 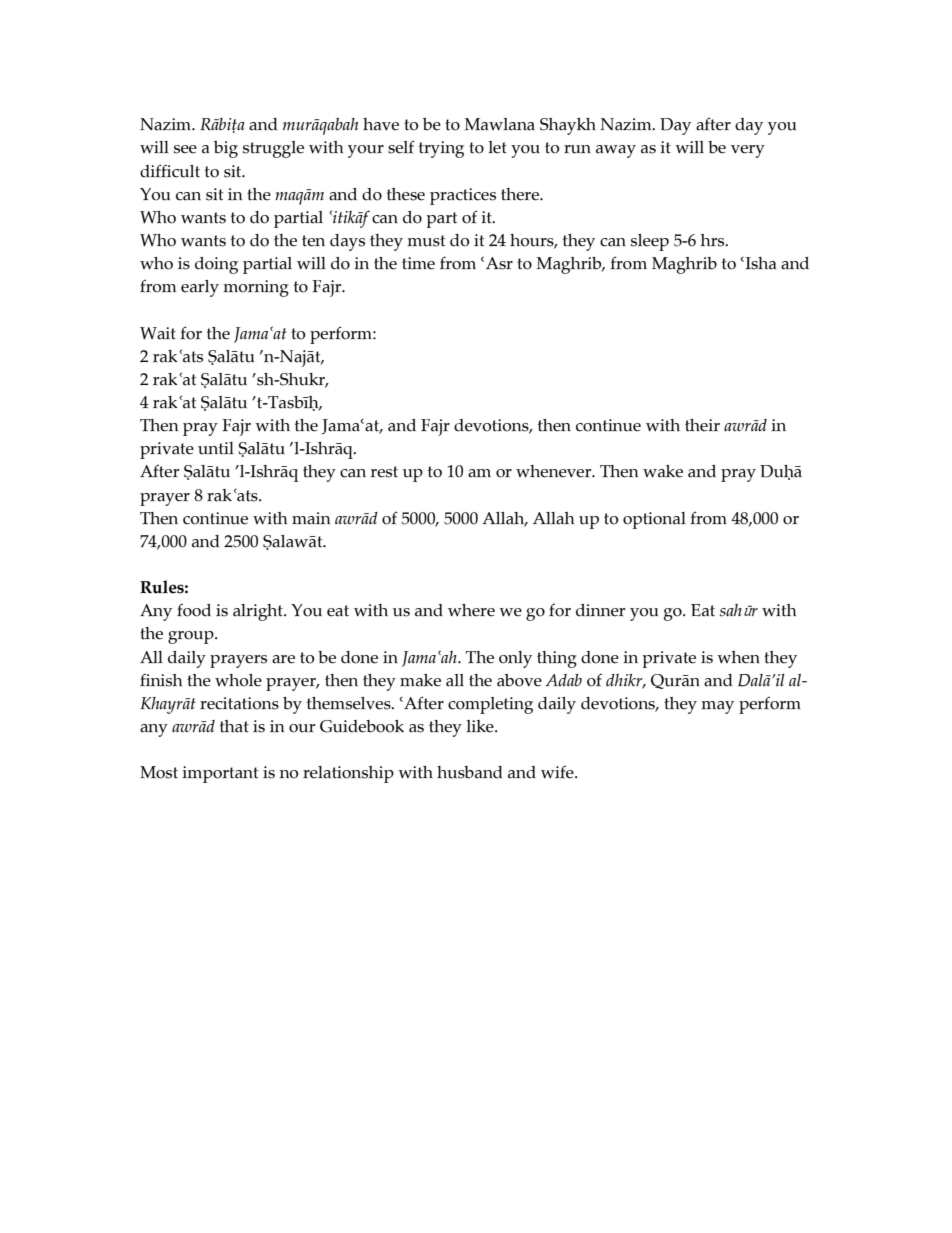 I want to click on big, so click(x=226, y=149).
